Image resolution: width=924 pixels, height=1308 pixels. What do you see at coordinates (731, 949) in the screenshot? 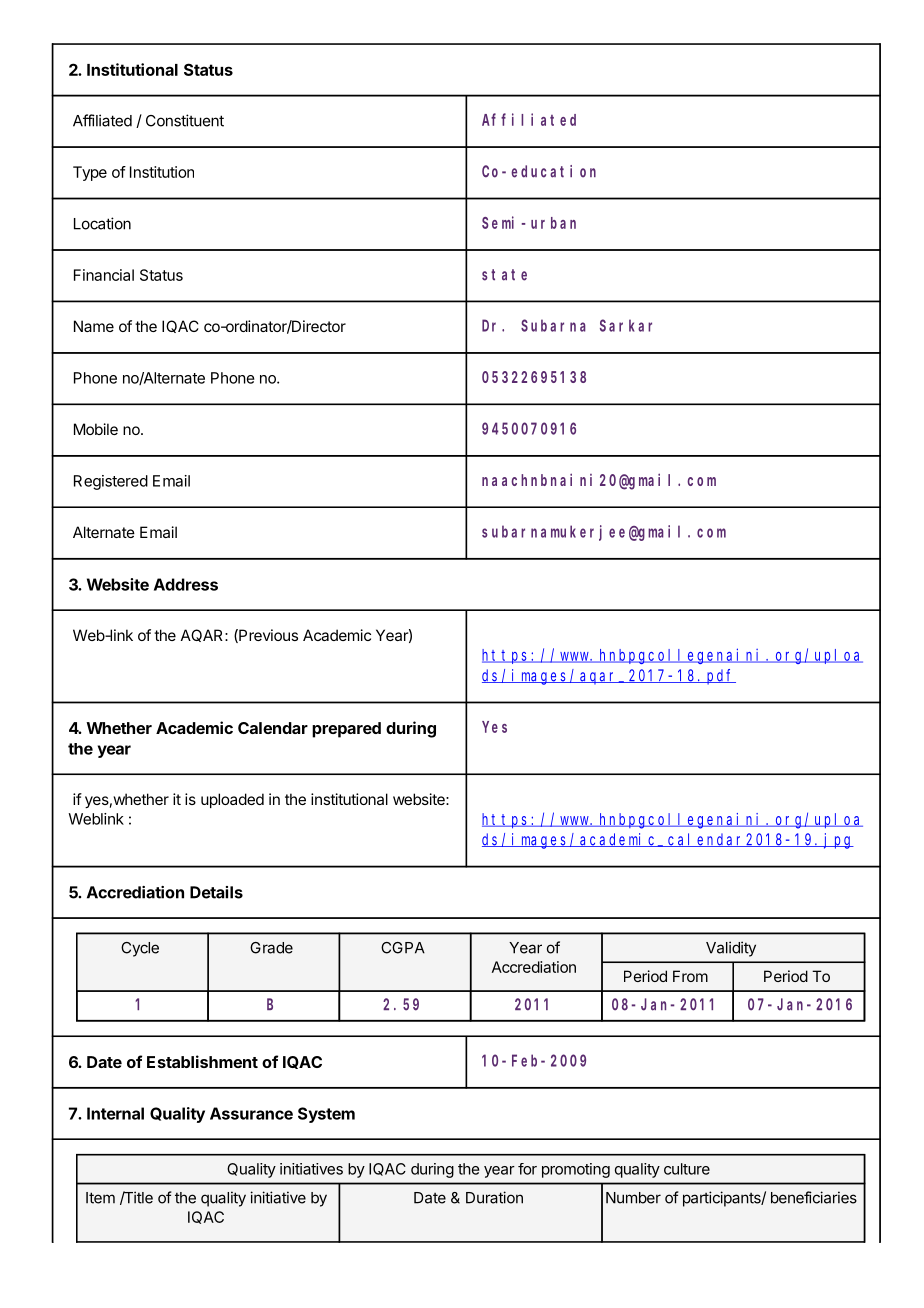
I see `Validity` at bounding box center [731, 949].
